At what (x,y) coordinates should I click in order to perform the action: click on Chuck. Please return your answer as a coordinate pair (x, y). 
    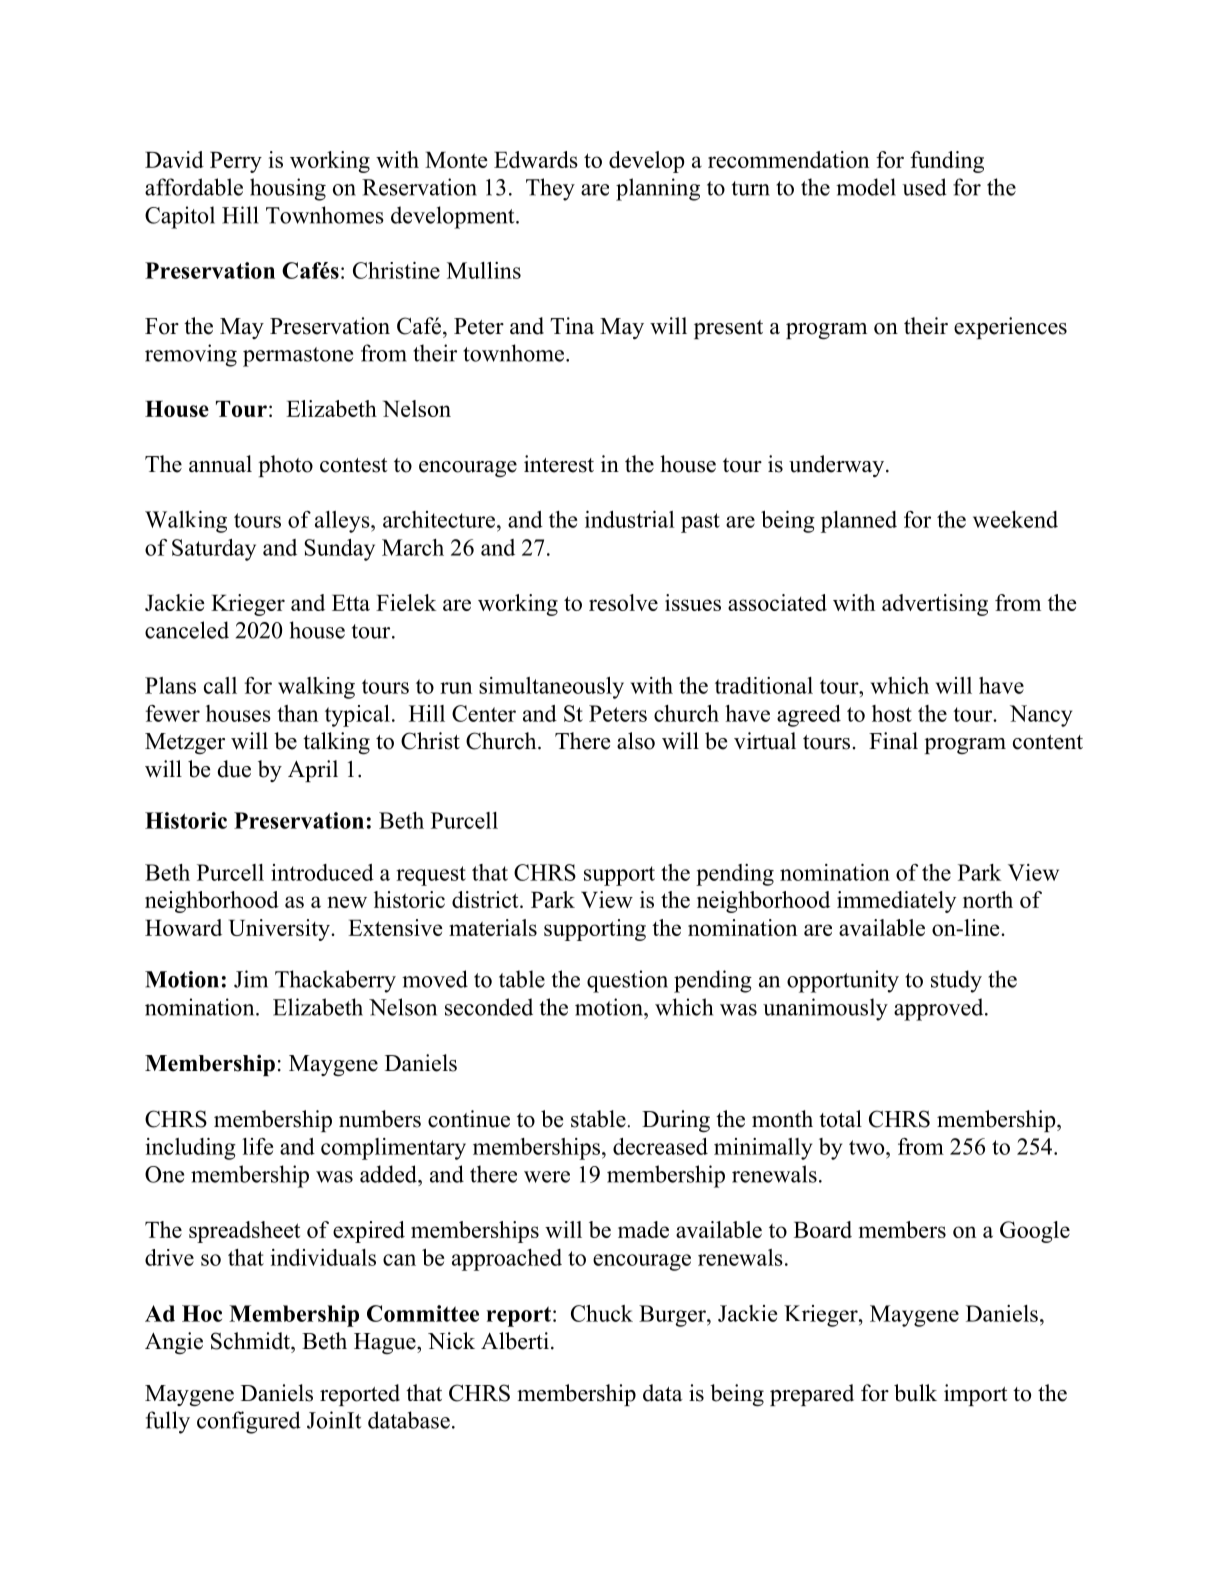
    Looking at the image, I should click on (602, 1313).
